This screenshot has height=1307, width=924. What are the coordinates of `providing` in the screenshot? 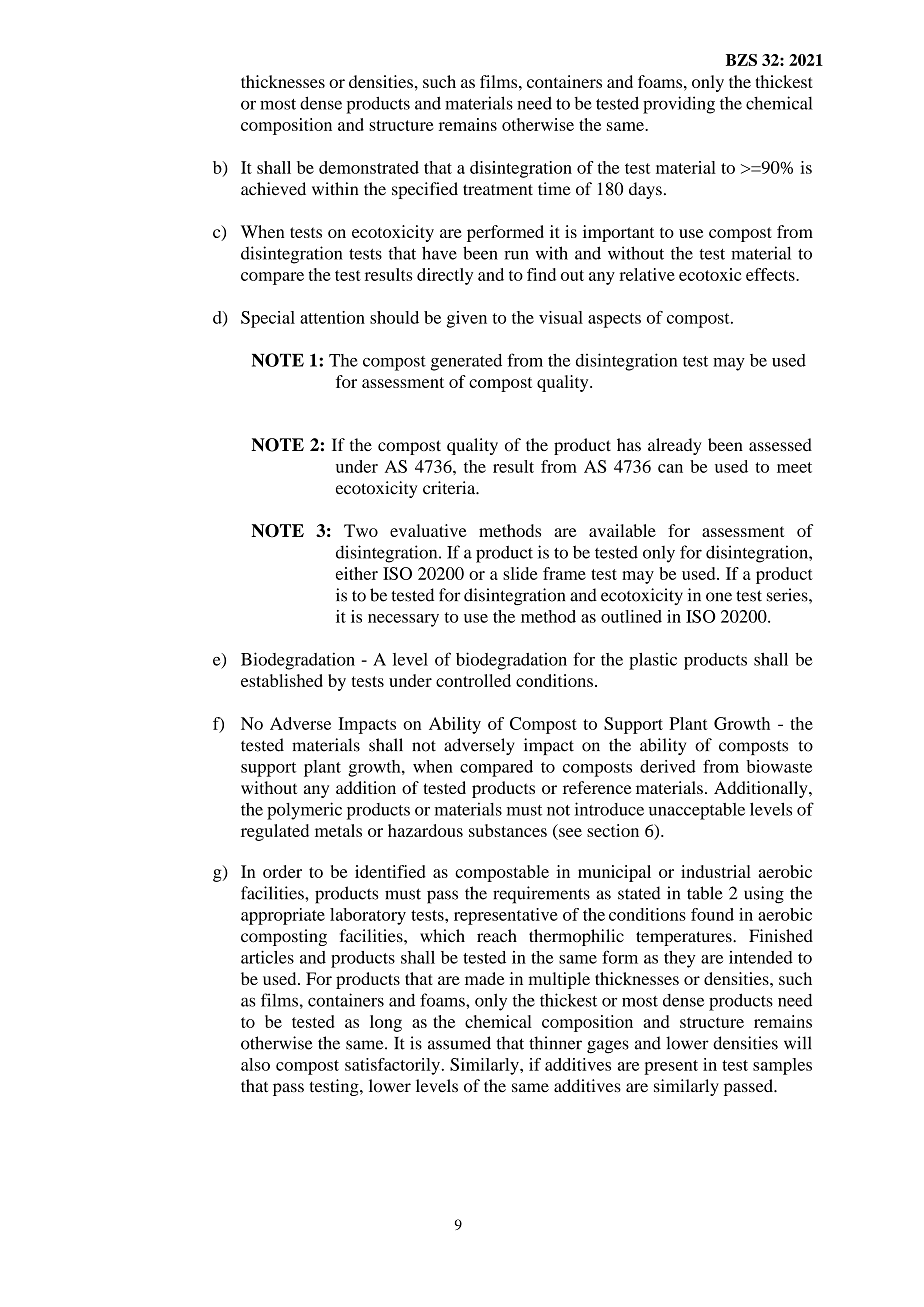 It's located at (679, 105).
